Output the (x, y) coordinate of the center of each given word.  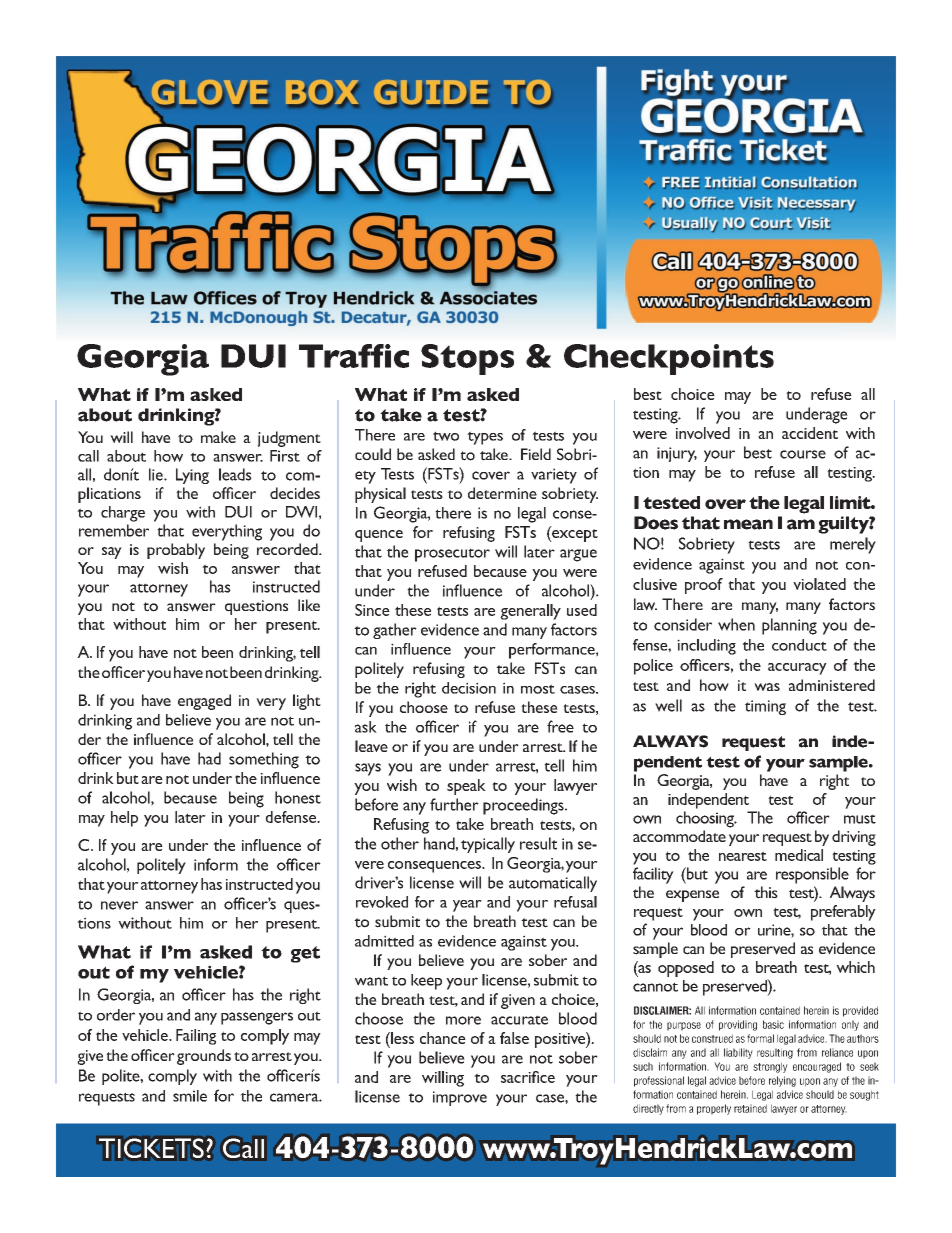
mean (748, 524)
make (218, 437)
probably (176, 551)
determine (502, 493)
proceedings (524, 806)
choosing (706, 819)
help (124, 819)
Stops (467, 359)
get (305, 954)
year (467, 906)
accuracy (797, 669)
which (855, 967)
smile (190, 1096)
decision (469, 688)
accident (810, 433)
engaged (204, 702)
